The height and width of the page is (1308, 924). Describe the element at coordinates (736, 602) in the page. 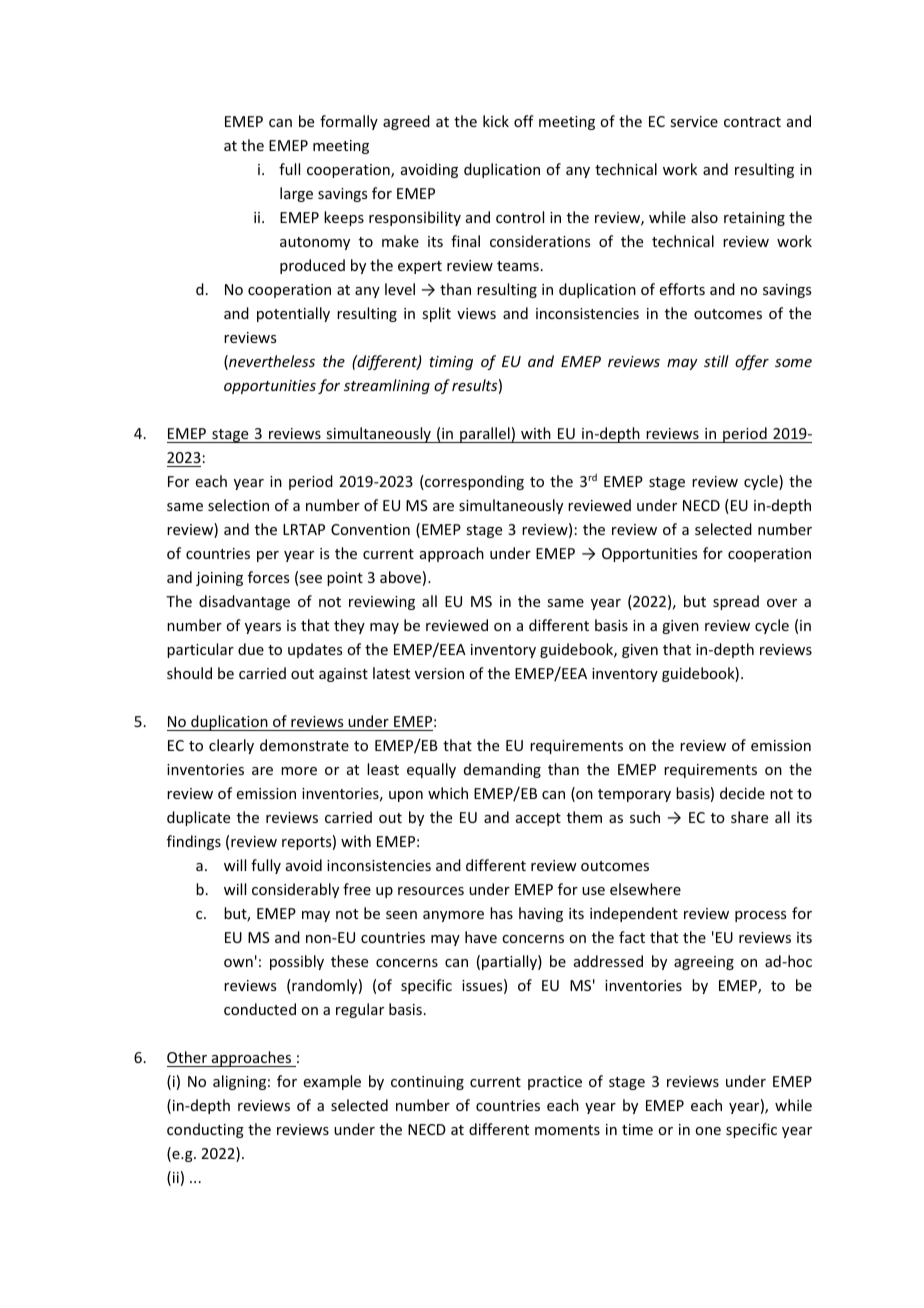

I see `spread` at that location.
